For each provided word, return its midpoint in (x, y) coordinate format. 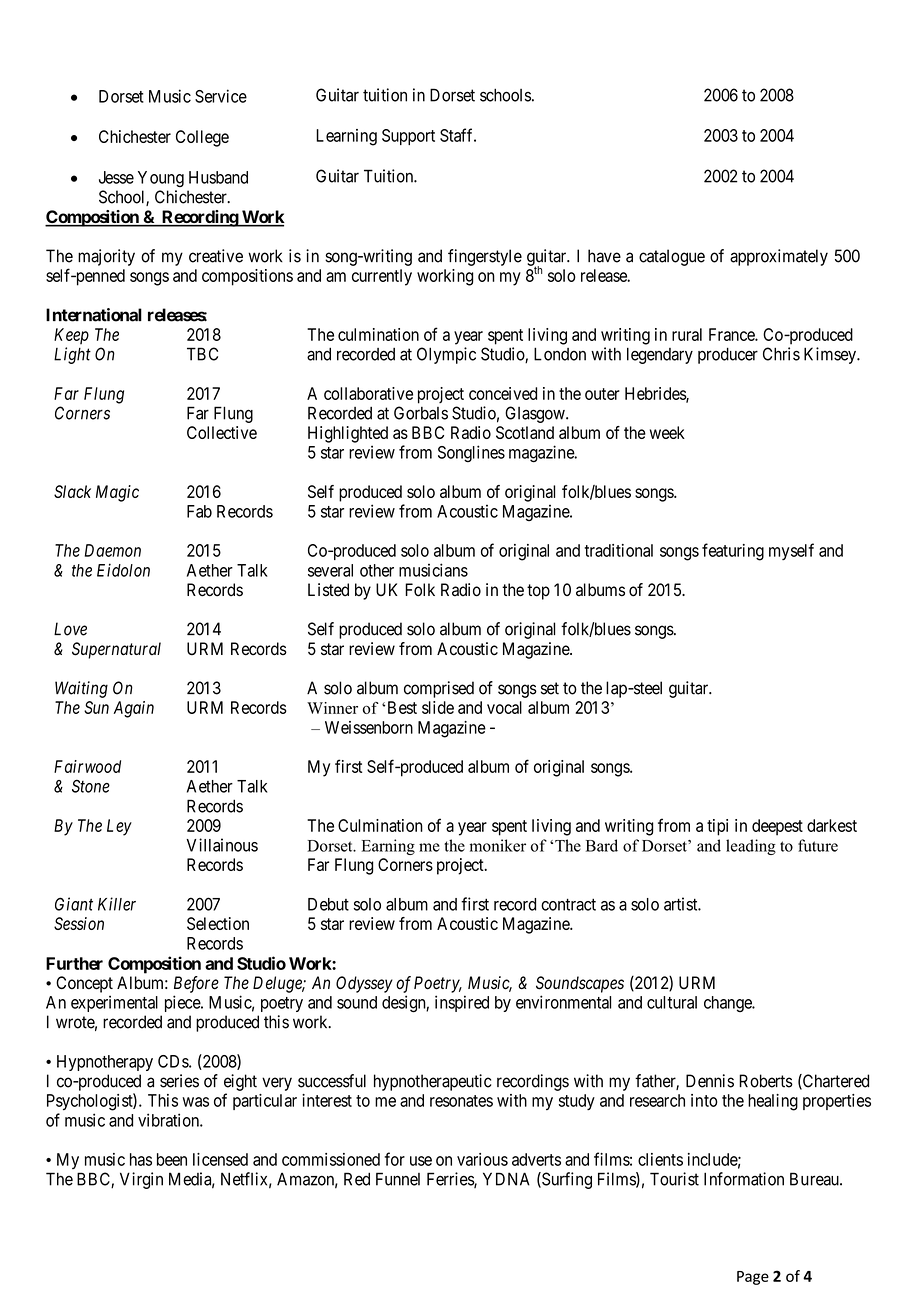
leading (751, 847)
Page (753, 1278)
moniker (498, 845)
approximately (779, 257)
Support (408, 137)
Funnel (398, 1179)
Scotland (525, 432)
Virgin (141, 1180)
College (202, 138)
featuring (733, 552)
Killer (117, 904)
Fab (199, 511)
